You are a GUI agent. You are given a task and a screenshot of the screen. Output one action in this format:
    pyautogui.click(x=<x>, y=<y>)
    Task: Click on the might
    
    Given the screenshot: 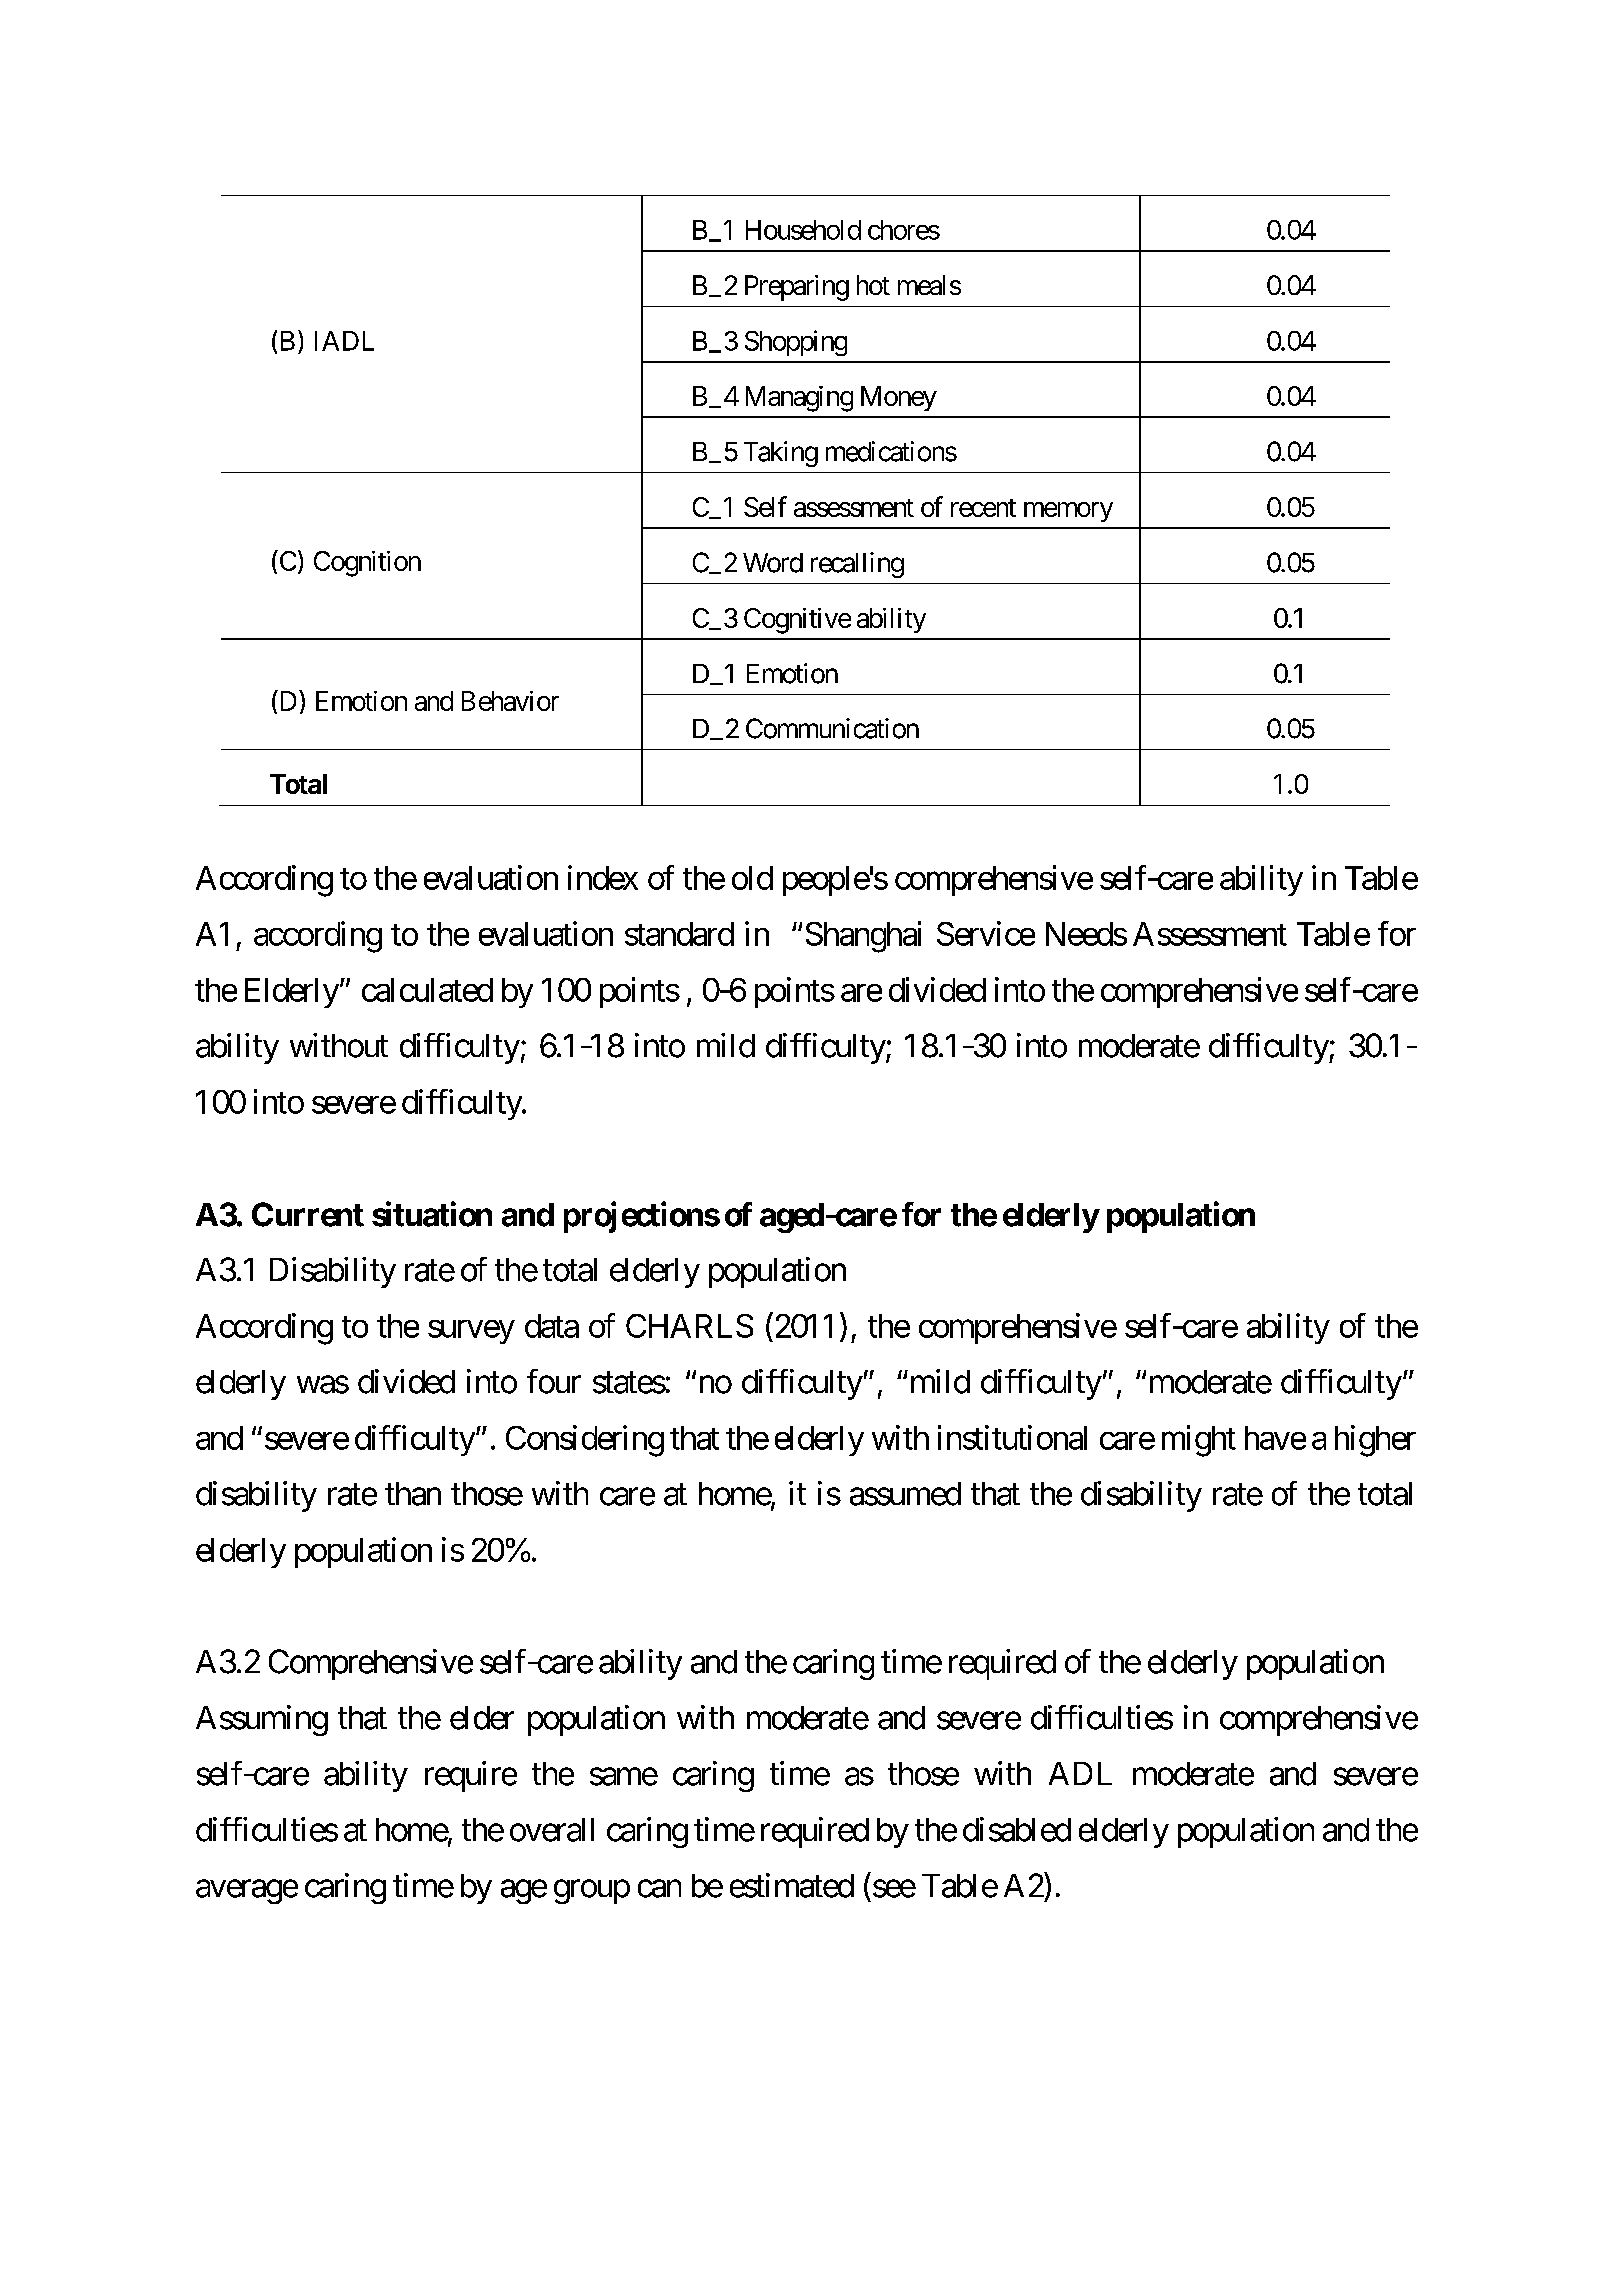 What is the action you would take?
    pyautogui.click(x=1199, y=1441)
